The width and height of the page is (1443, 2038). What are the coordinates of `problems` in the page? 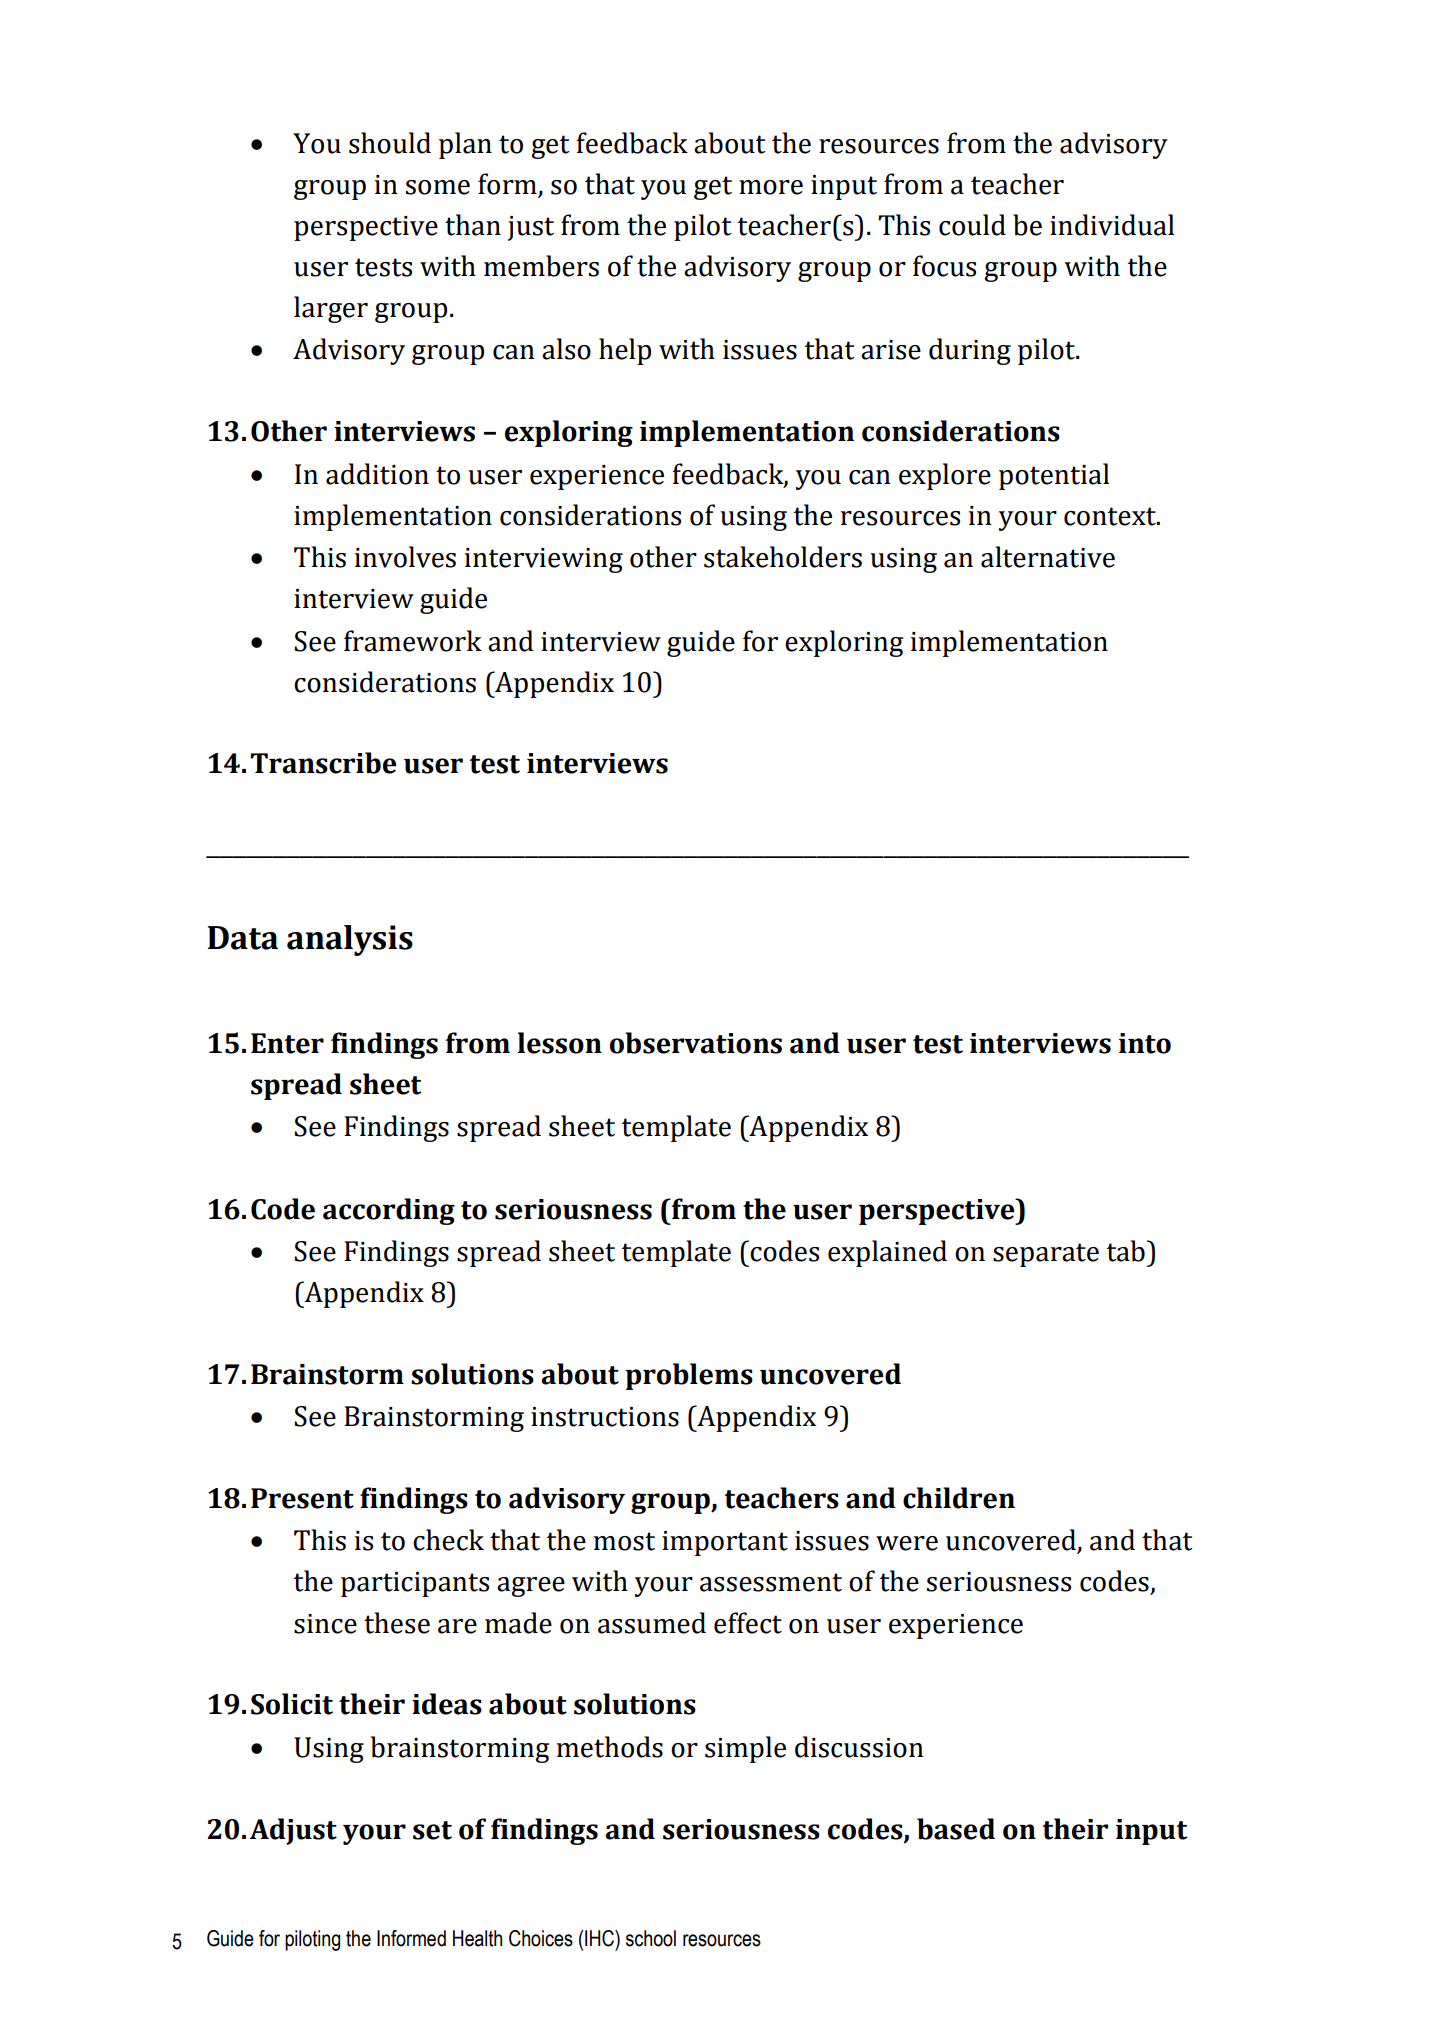 It's located at (689, 1376).
